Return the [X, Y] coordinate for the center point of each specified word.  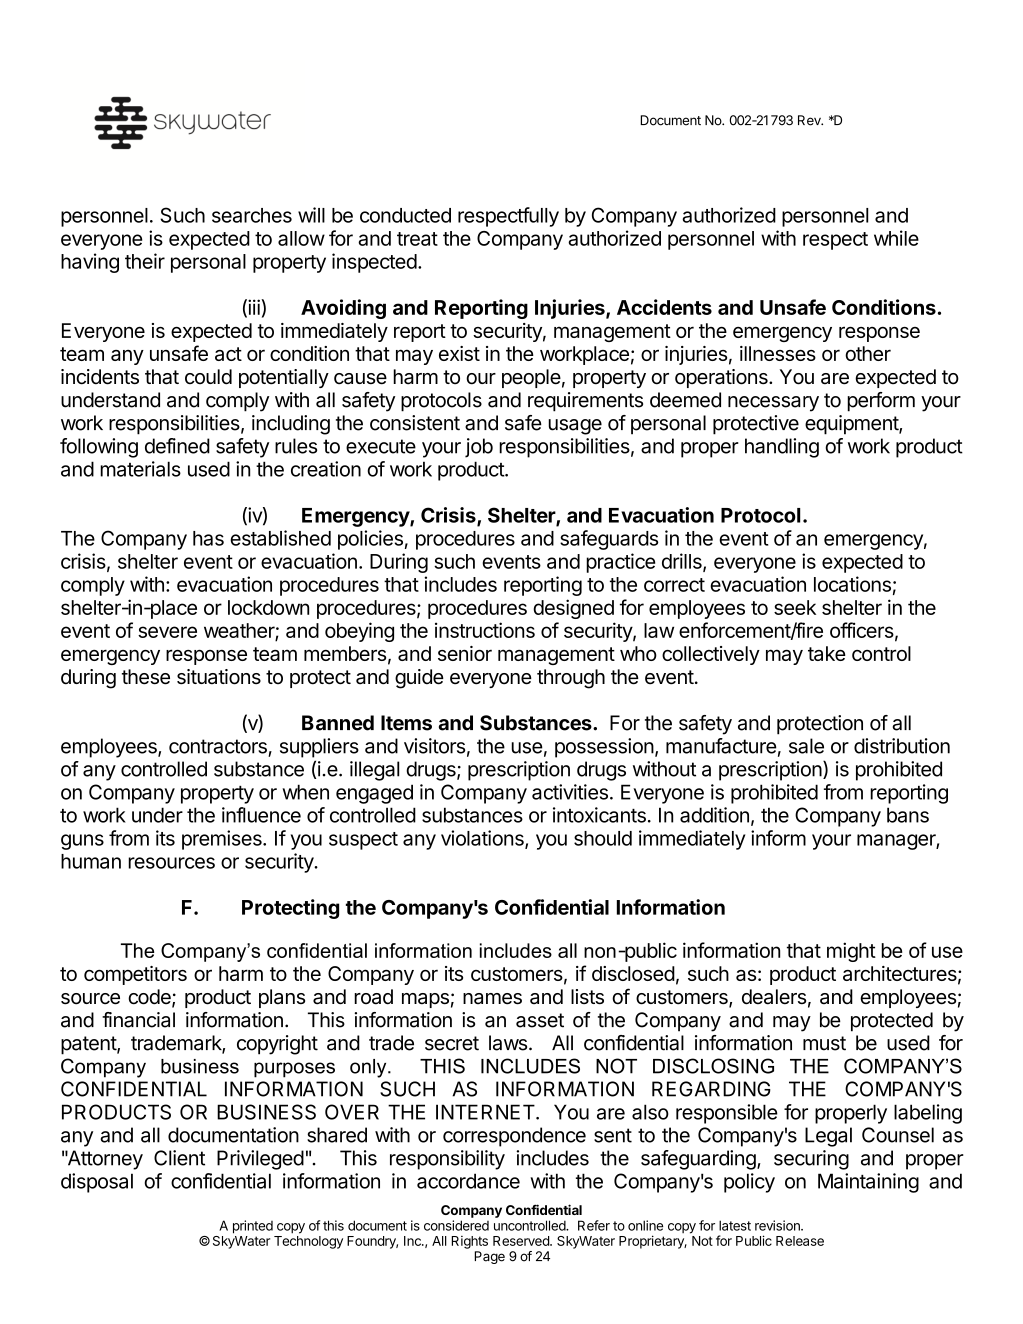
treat [417, 239]
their [145, 261]
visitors [434, 746]
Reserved [522, 1241]
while [896, 238]
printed [253, 1227]
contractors [218, 746]
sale [806, 746]
